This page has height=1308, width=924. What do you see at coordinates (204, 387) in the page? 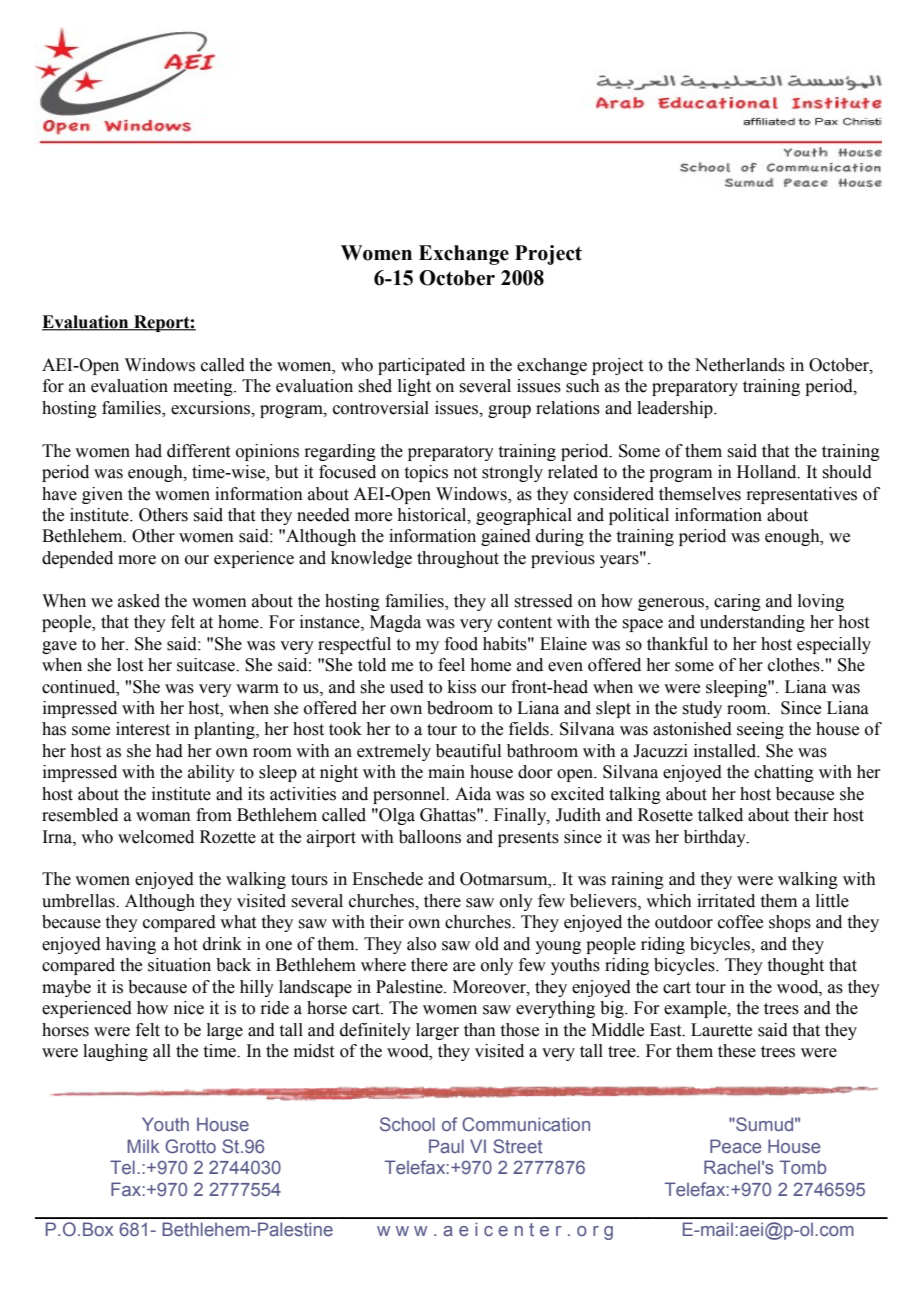
I see `meeting` at bounding box center [204, 387].
